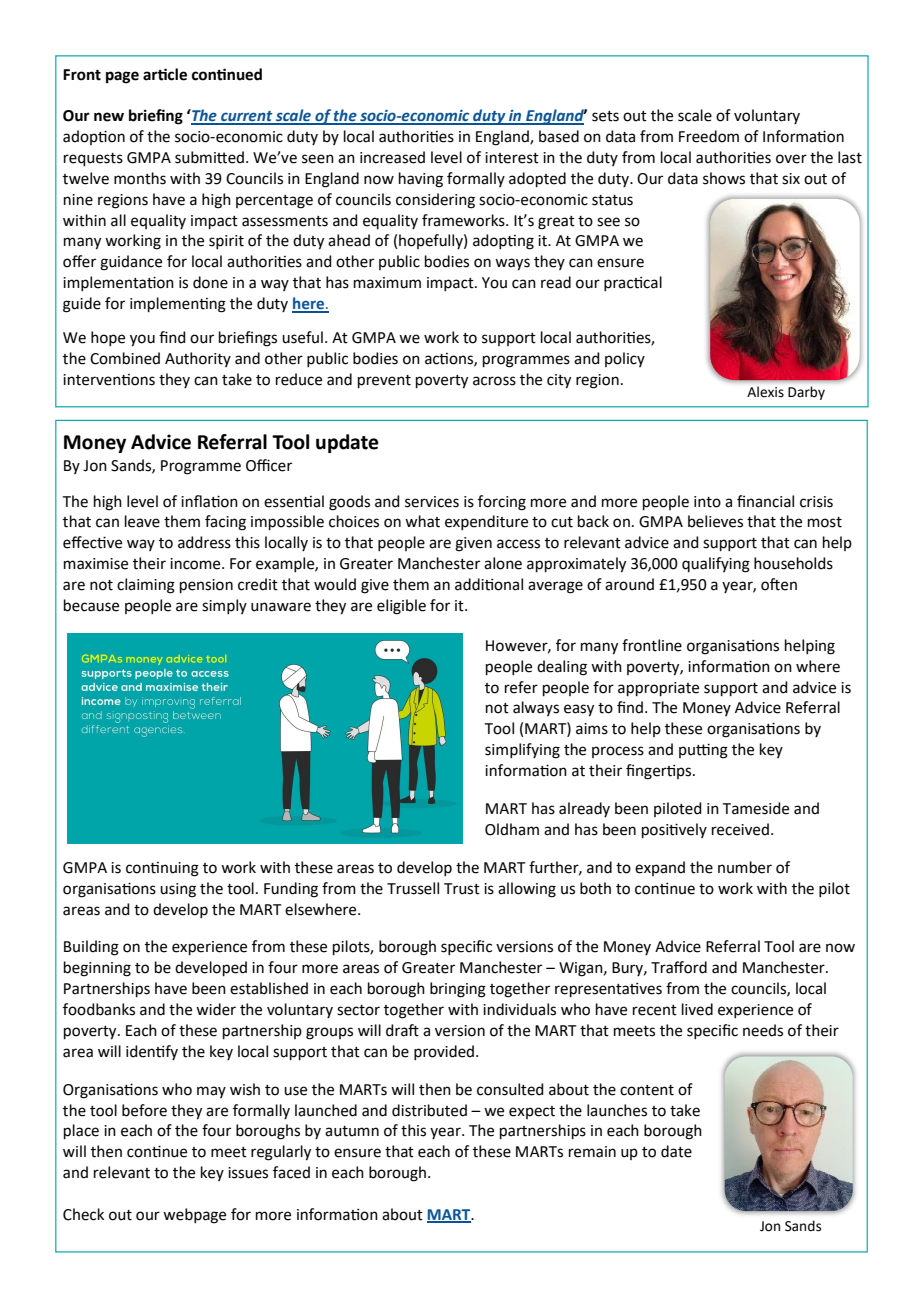 The width and height of the document is (924, 1308). What do you see at coordinates (248, 1173) in the document?
I see `issues` at bounding box center [248, 1173].
